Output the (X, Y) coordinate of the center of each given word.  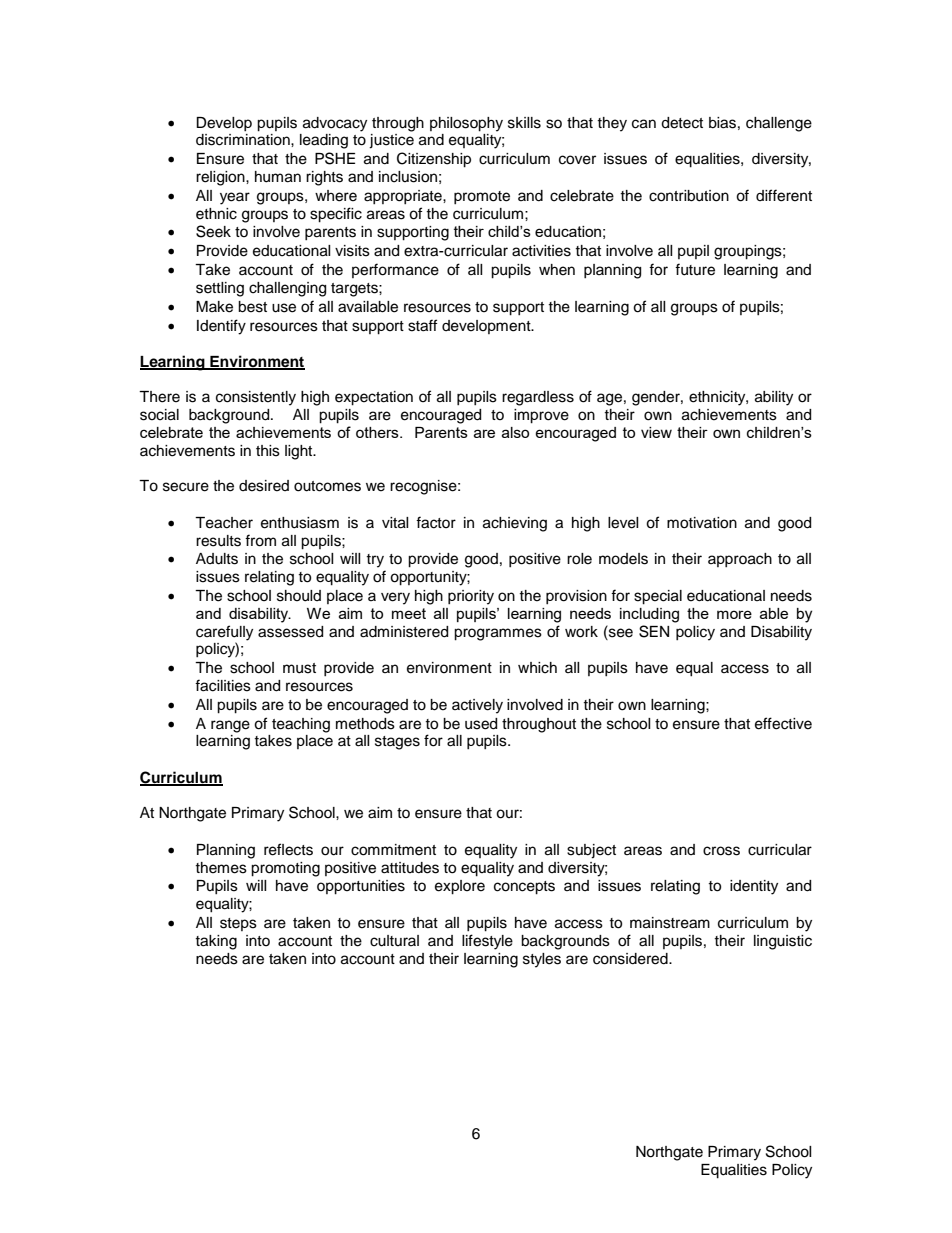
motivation (702, 523)
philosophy (466, 124)
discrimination (244, 140)
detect (682, 123)
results (218, 541)
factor (436, 522)
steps (238, 924)
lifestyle (487, 942)
